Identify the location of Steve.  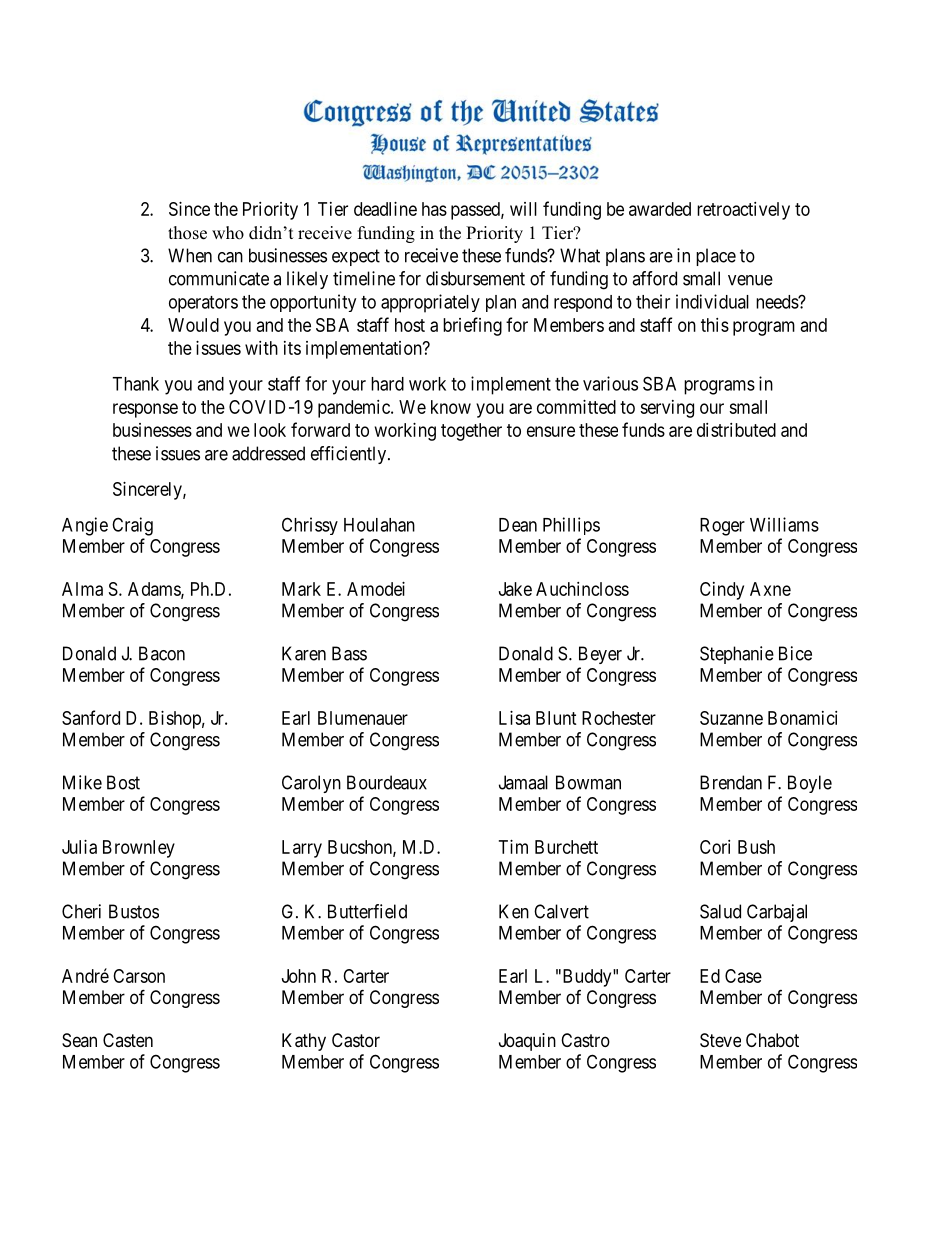
(720, 1040).
